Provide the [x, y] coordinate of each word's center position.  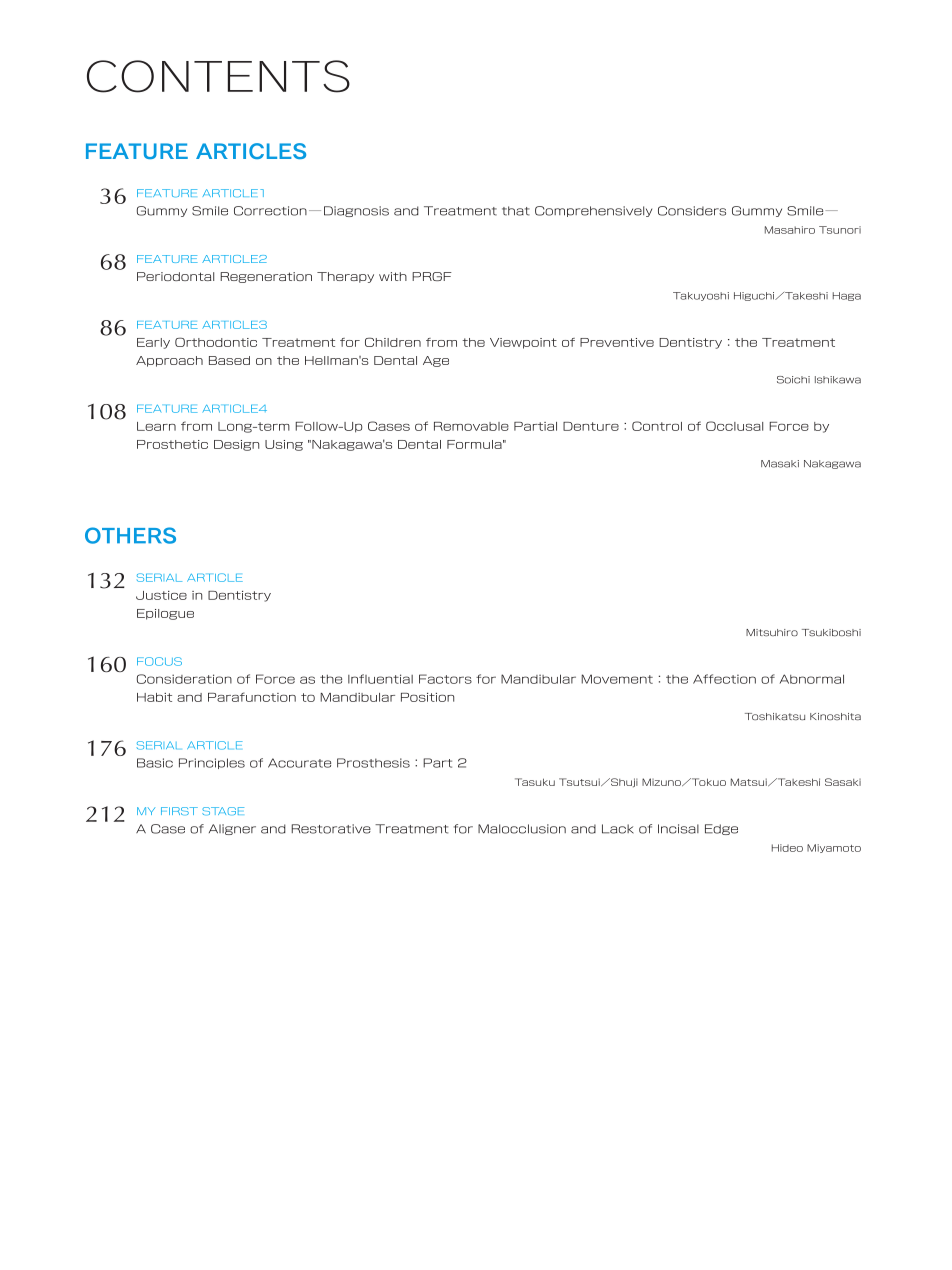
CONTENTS [218, 76]
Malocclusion [522, 829]
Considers [692, 211]
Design [236, 445]
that [516, 211]
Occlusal [734, 426]
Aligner [232, 829]
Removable [471, 426]
